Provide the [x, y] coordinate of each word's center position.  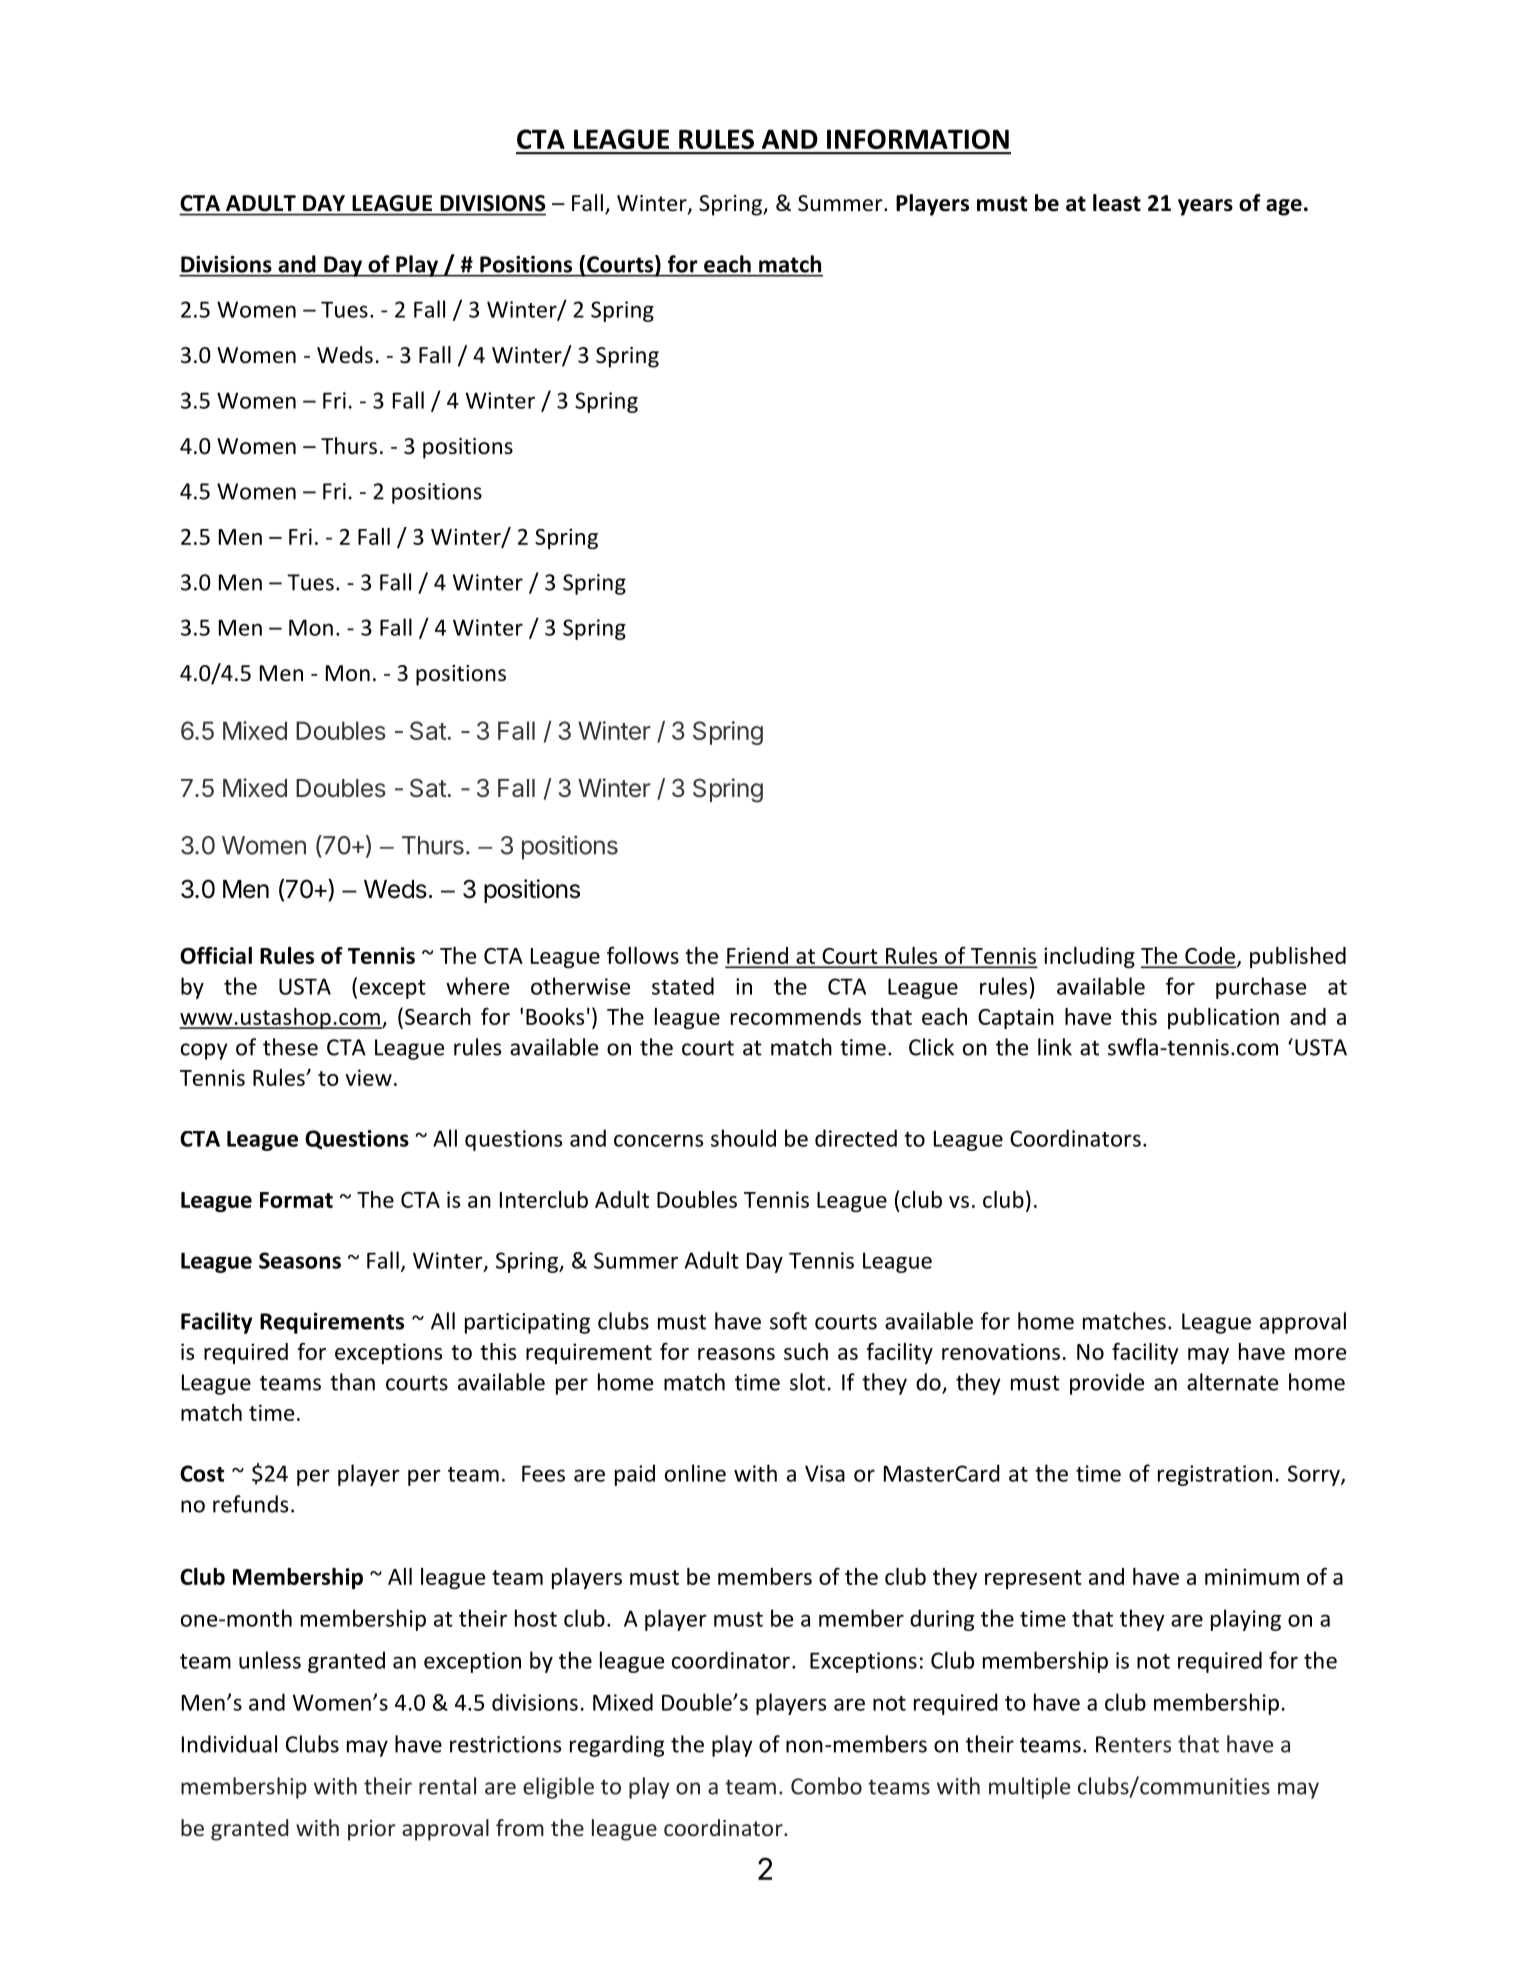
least [1117, 203]
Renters [1133, 1744]
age [1284, 207]
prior [372, 1830]
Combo [826, 1786]
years [1205, 207]
